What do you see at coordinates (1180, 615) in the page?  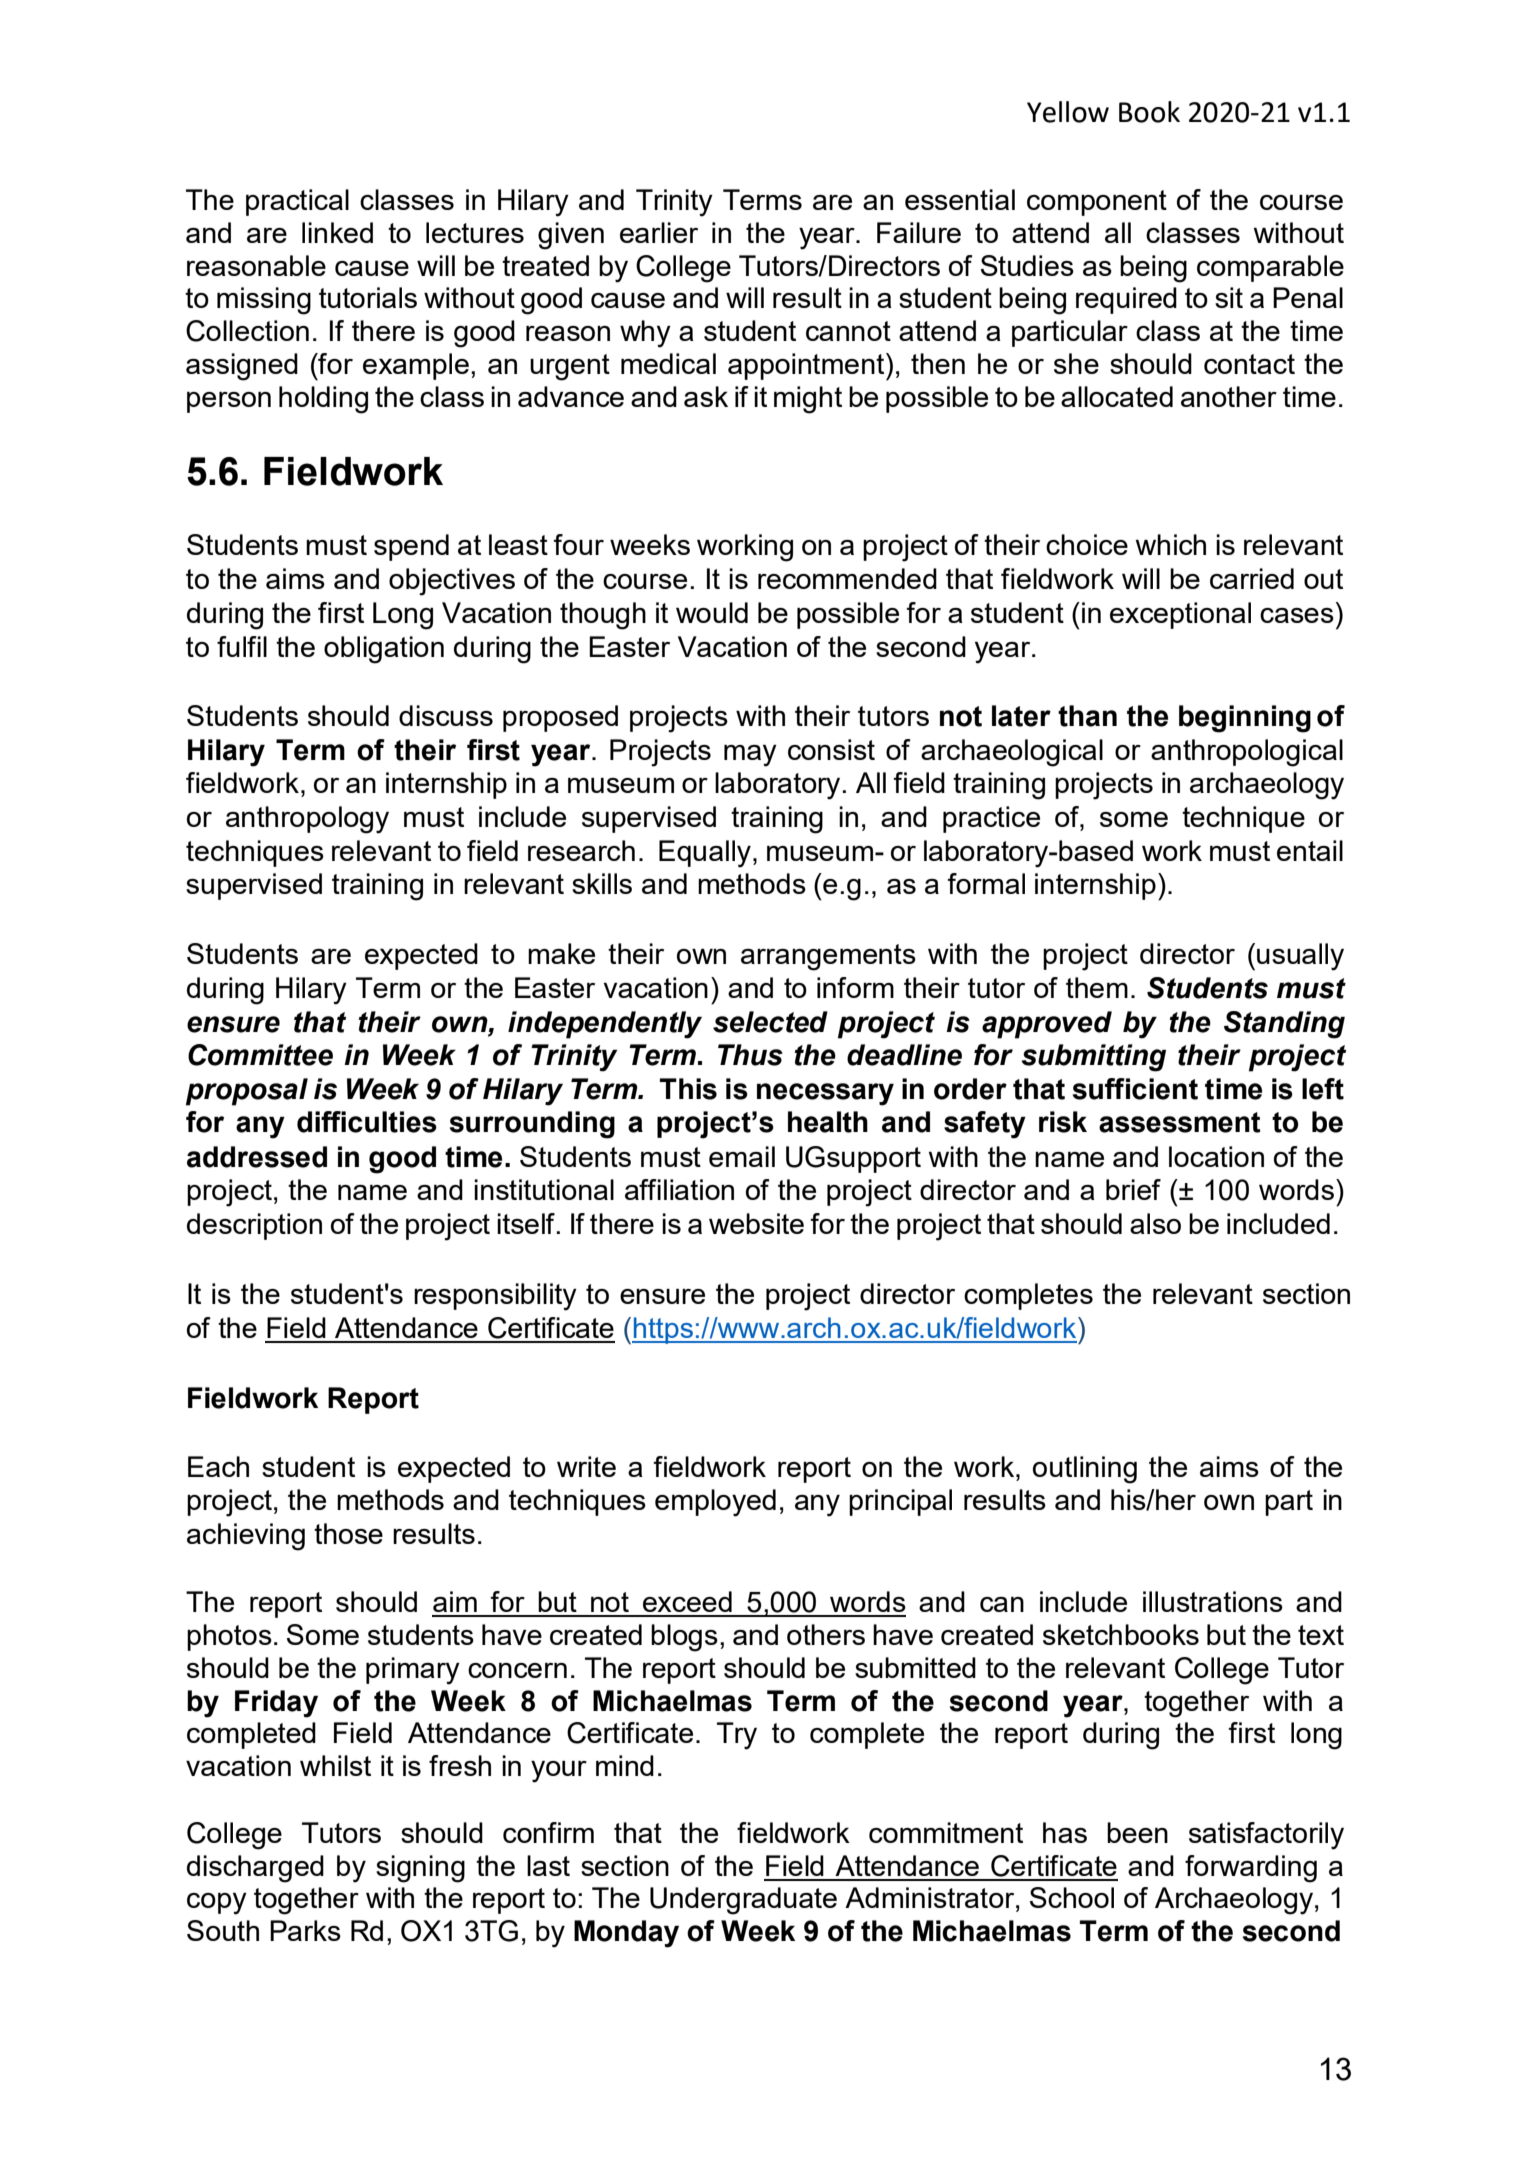 I see `exceptional` at bounding box center [1180, 615].
